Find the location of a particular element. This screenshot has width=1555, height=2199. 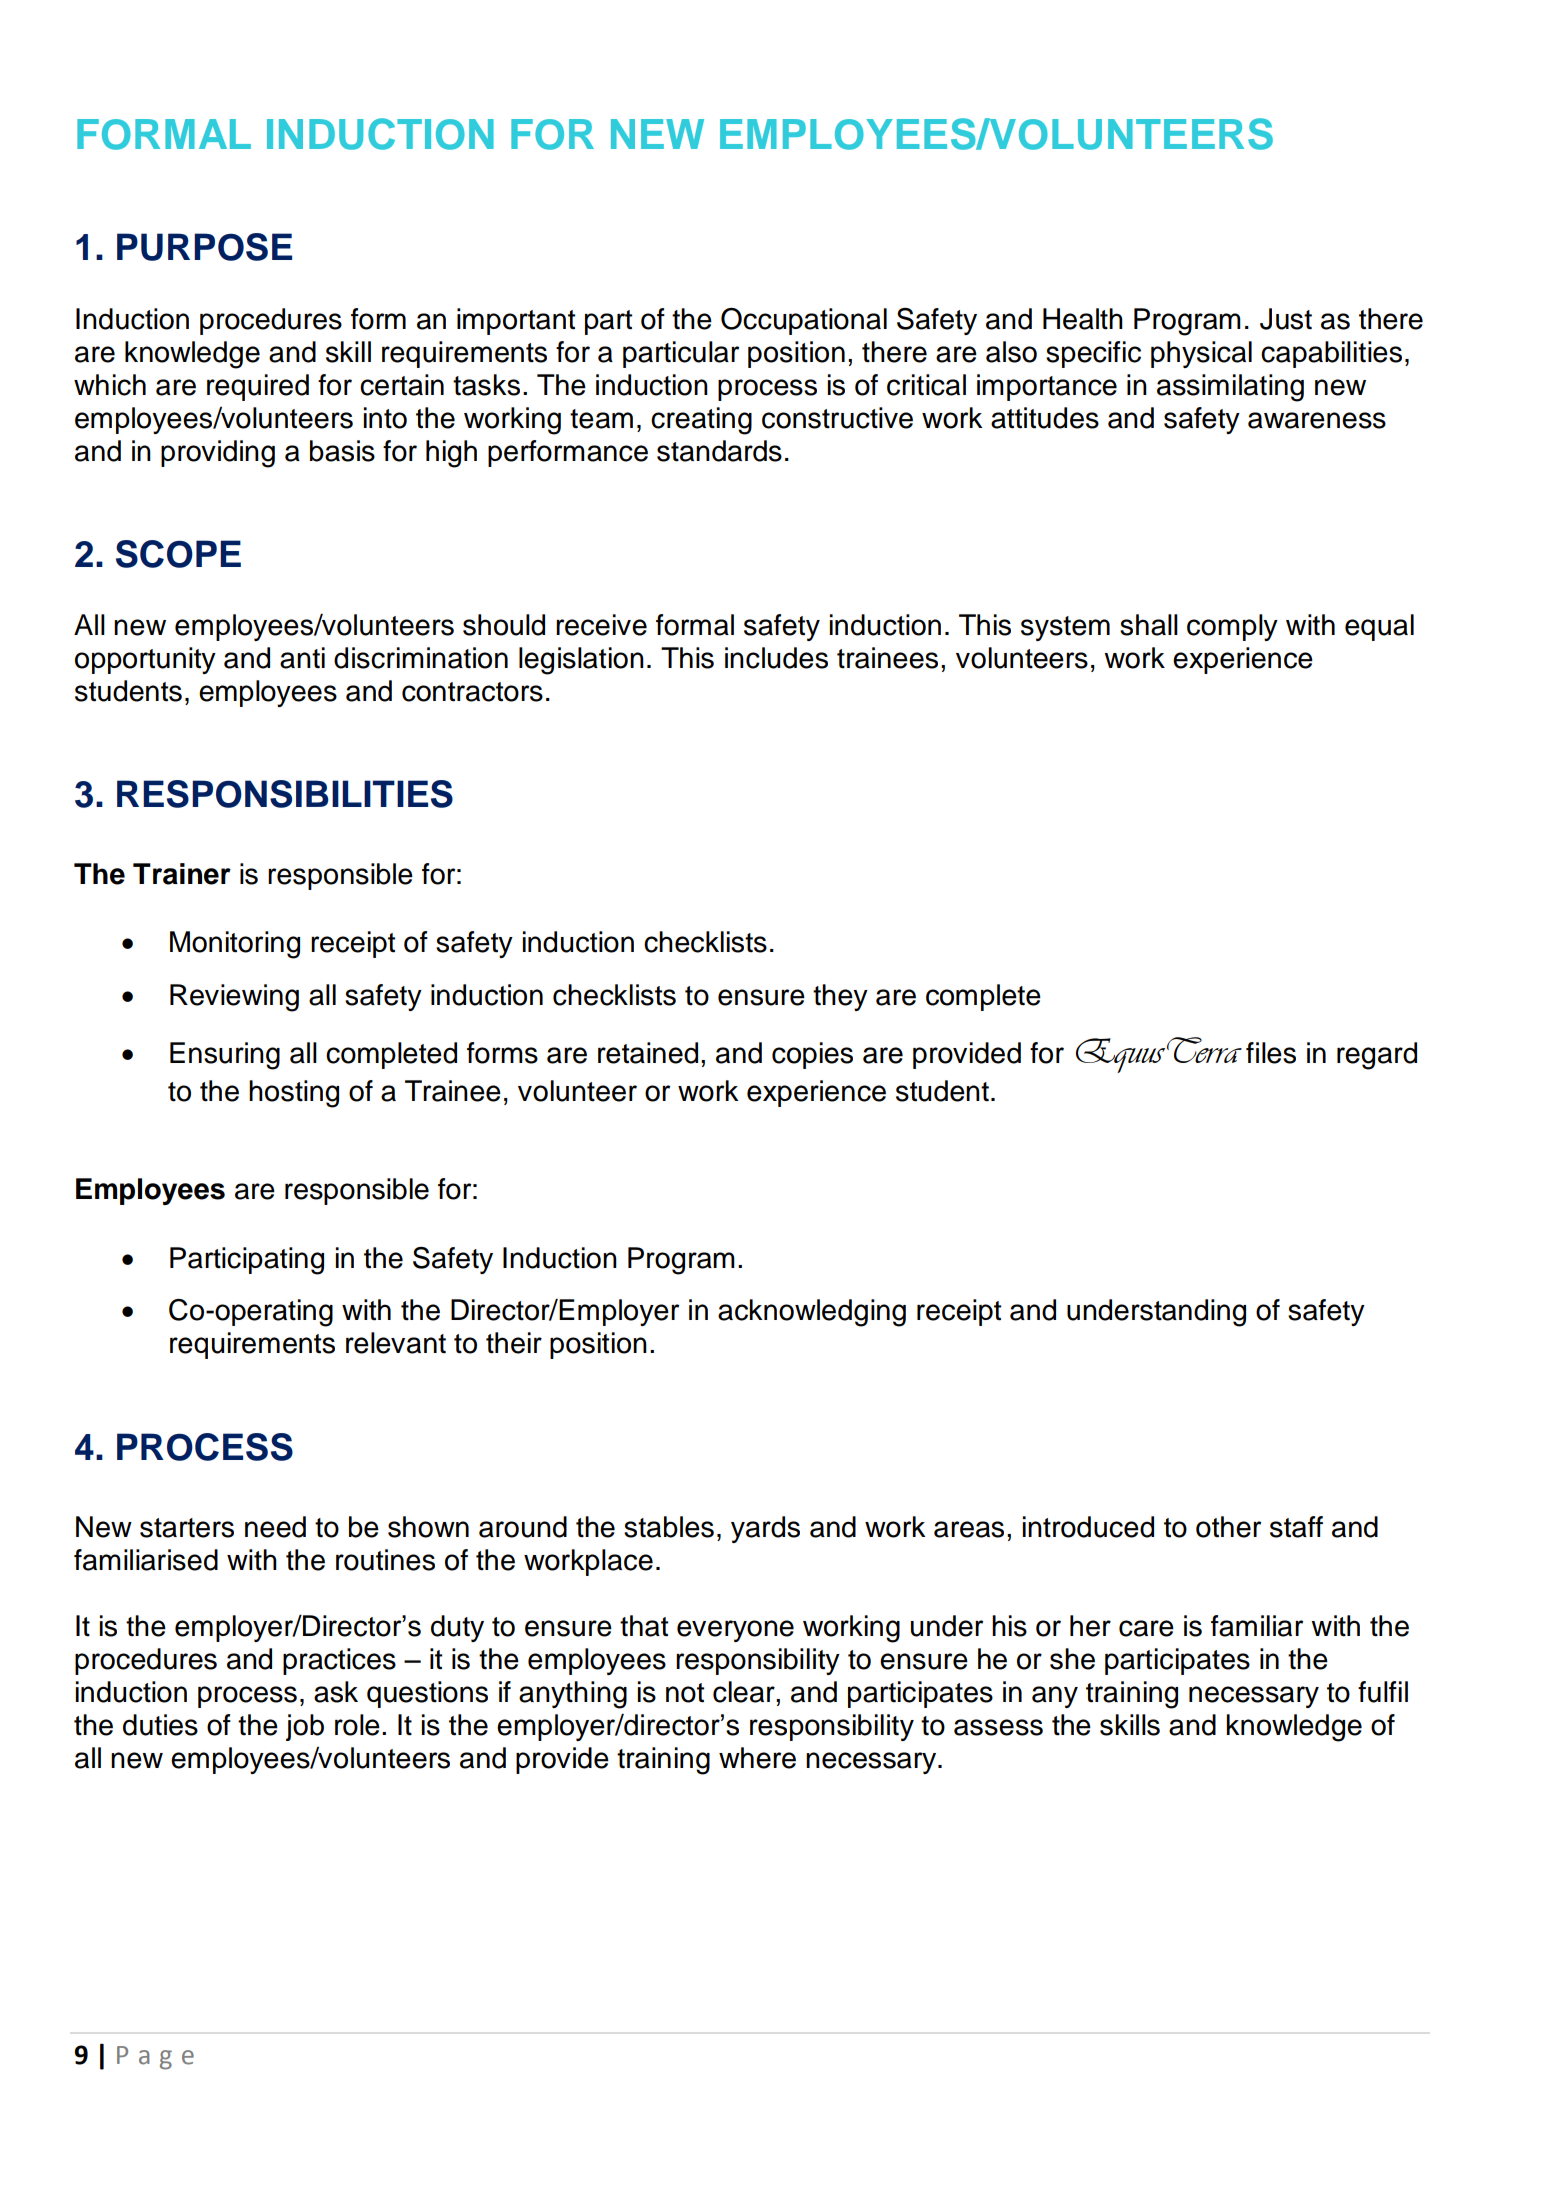

PURPOSE is located at coordinates (204, 247).
